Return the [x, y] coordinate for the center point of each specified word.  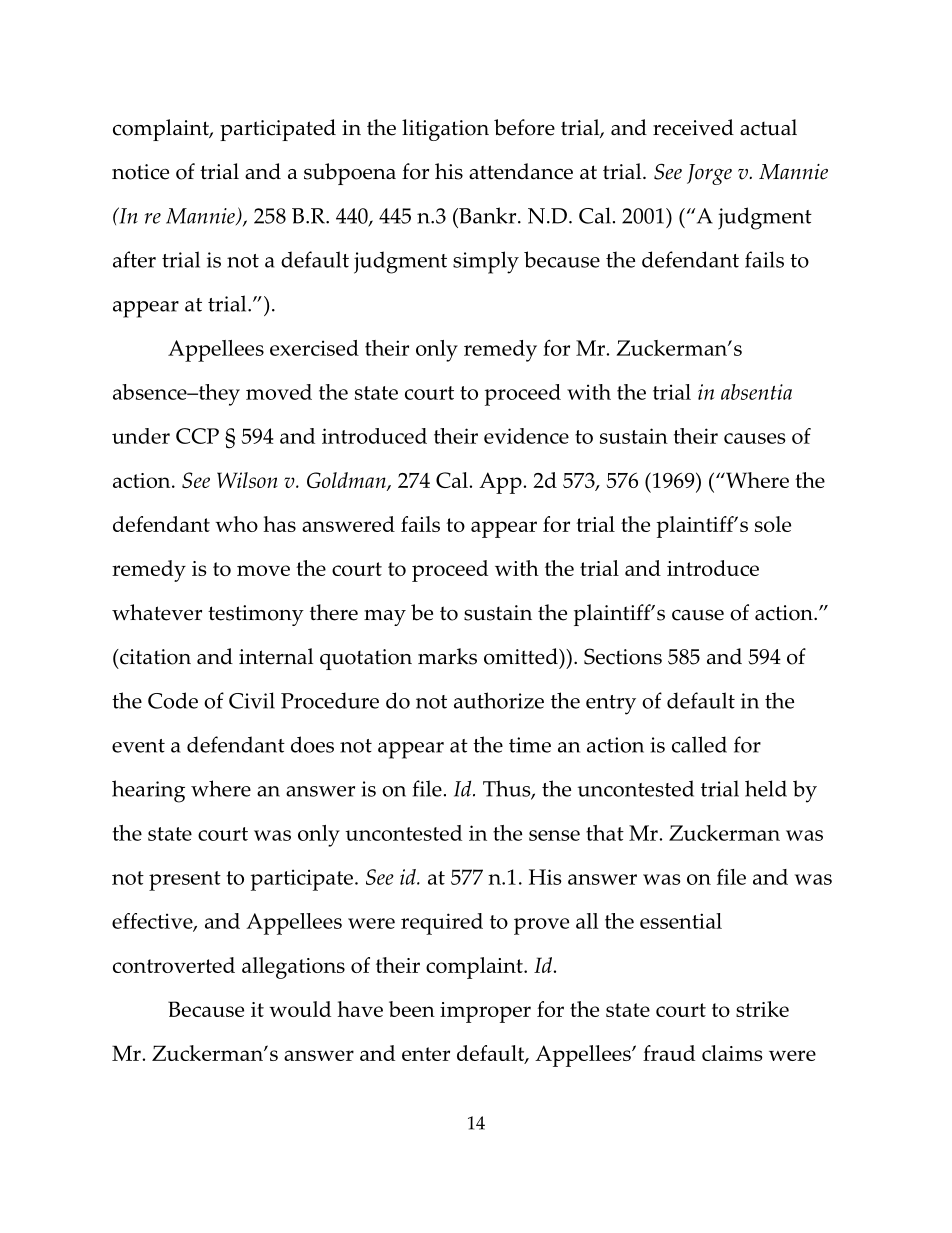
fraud [669, 1053]
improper [485, 1012]
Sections [623, 656]
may [385, 618]
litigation [445, 130]
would [300, 1009]
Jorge [709, 174]
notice [140, 172]
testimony [256, 615]
